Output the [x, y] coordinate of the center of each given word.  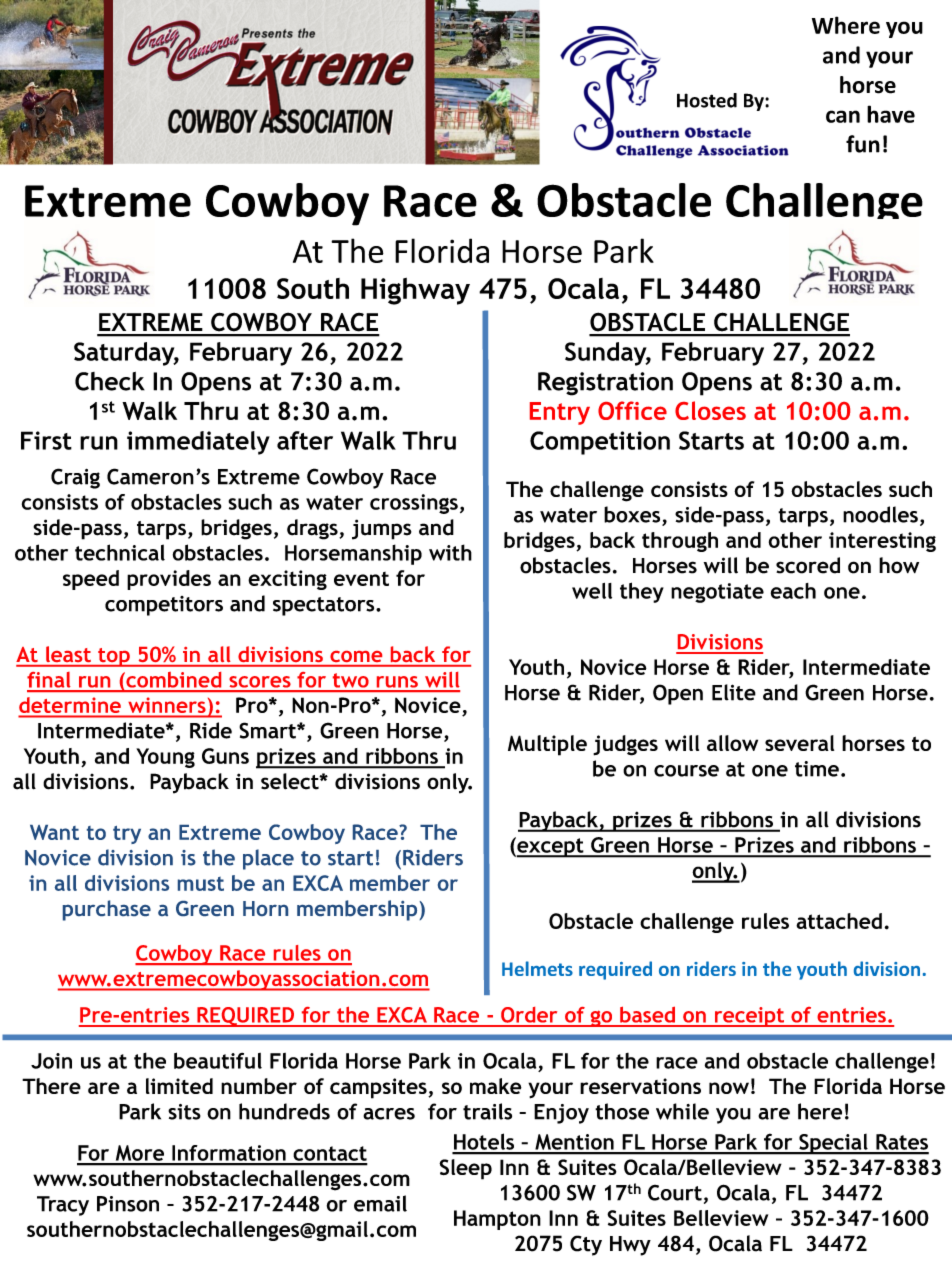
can [843, 116]
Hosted [707, 100]
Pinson [128, 1204]
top [114, 657]
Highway [415, 291]
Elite [734, 692]
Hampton [497, 1220]
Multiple [547, 745]
